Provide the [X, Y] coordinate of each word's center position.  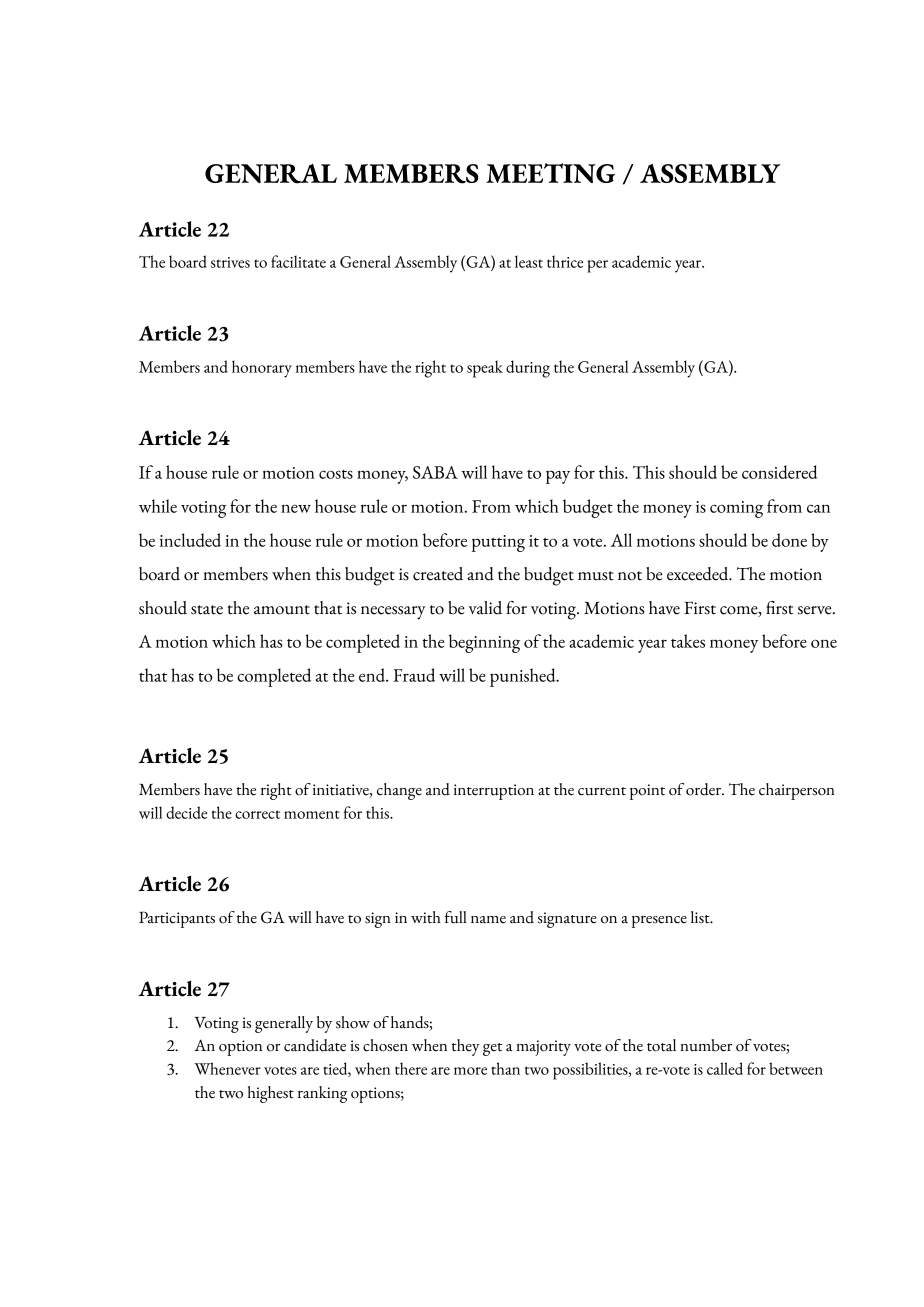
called [725, 1068]
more [470, 1071]
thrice [565, 261]
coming [736, 509]
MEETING [550, 173]
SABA [435, 472]
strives [230, 262]
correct [257, 814]
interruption [494, 792]
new [296, 508]
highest [271, 1094]
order [704, 789]
